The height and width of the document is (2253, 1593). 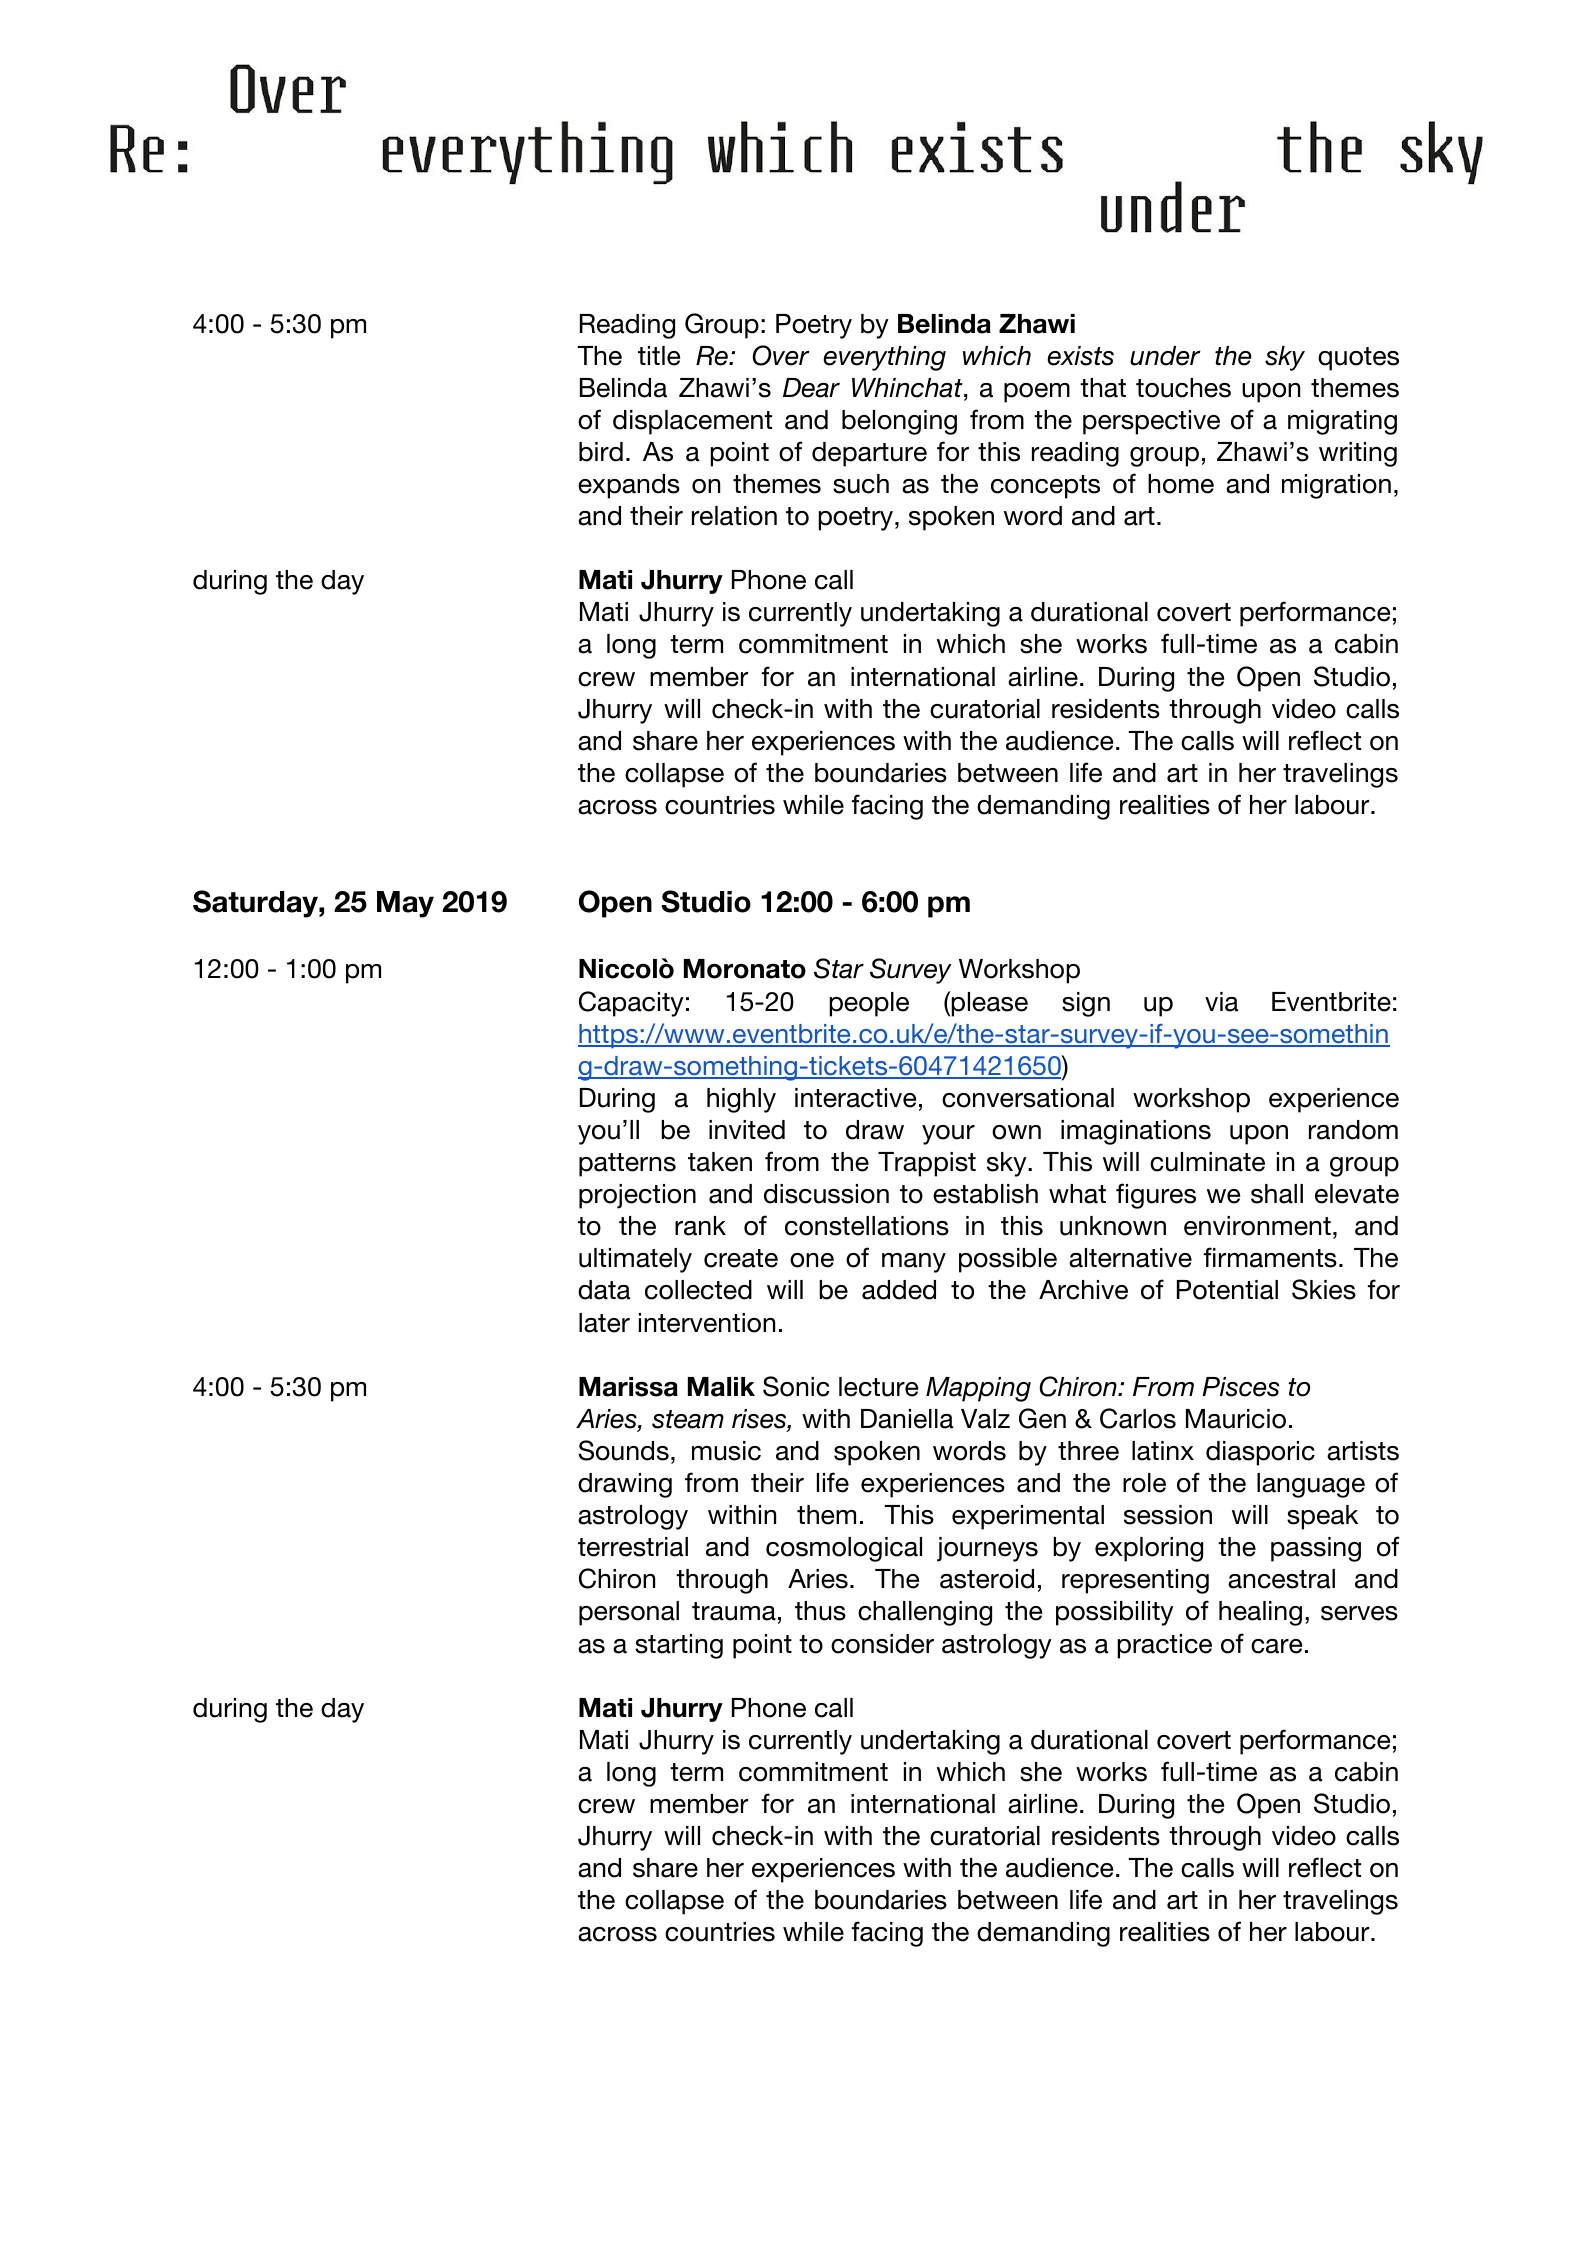 What do you see at coordinates (869, 1004) in the document?
I see `people` at bounding box center [869, 1004].
